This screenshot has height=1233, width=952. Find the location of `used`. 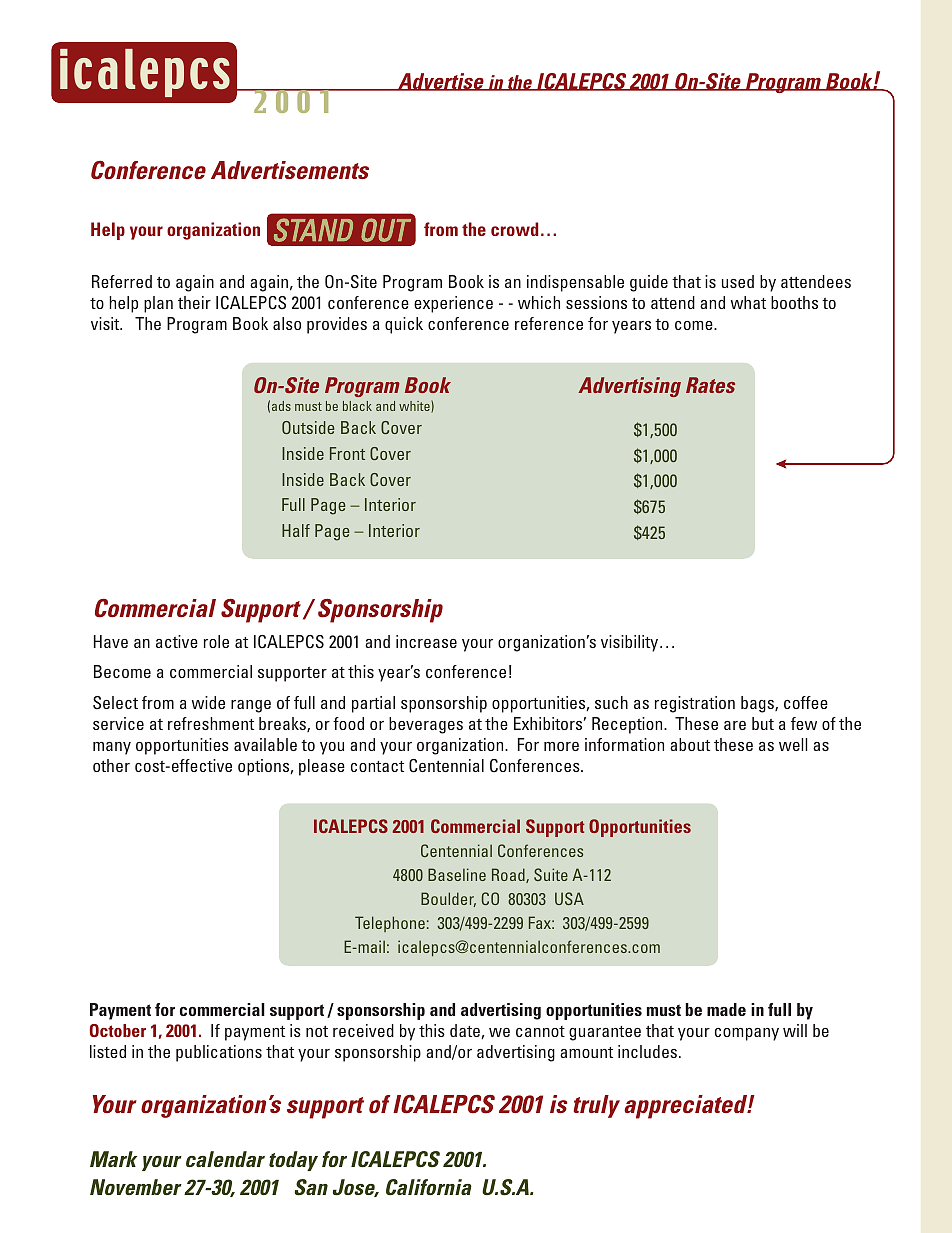

used is located at coordinates (738, 281).
